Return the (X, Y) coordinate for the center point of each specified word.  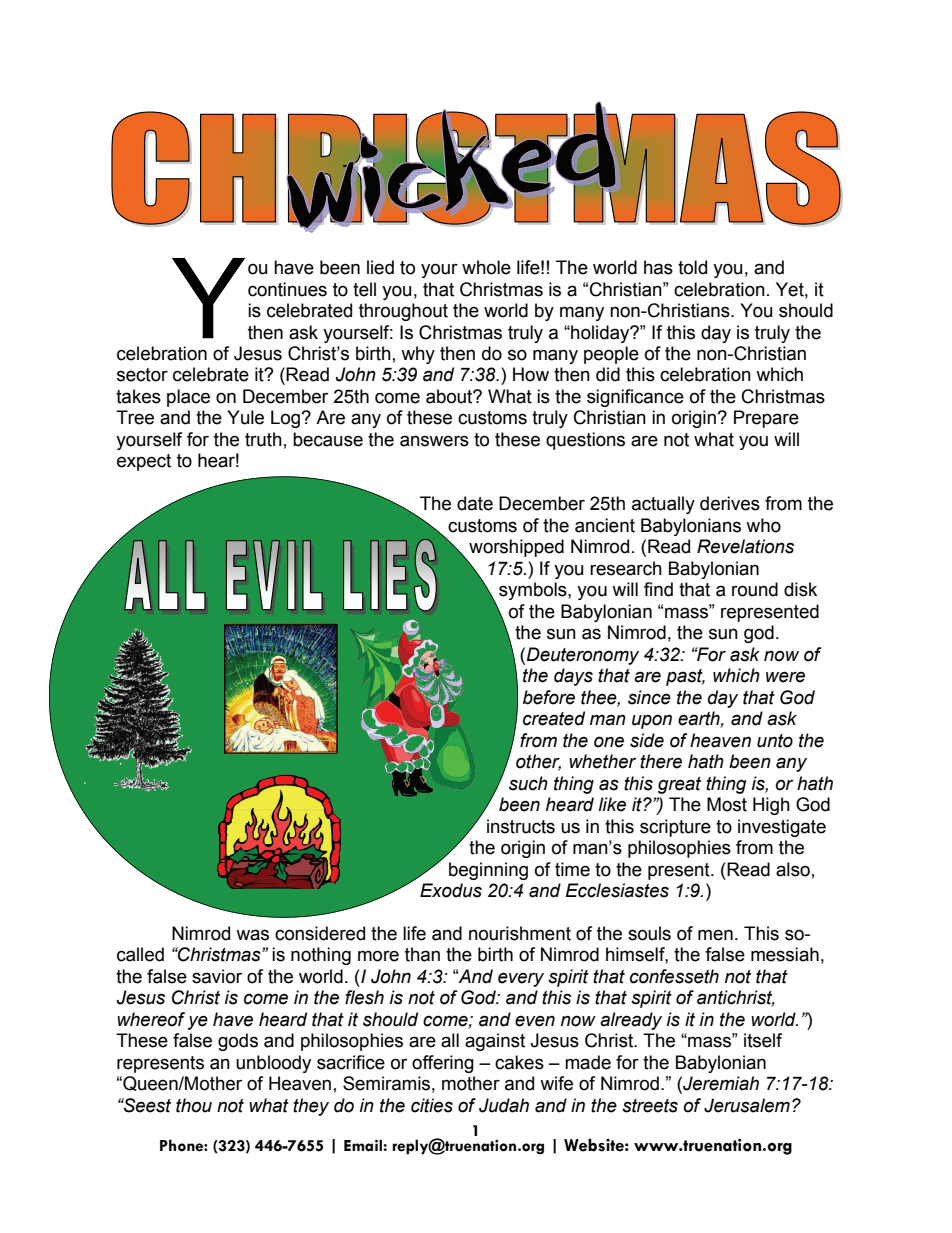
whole (486, 267)
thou (194, 1105)
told (692, 267)
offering (443, 1064)
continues (287, 289)
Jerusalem (747, 1105)
